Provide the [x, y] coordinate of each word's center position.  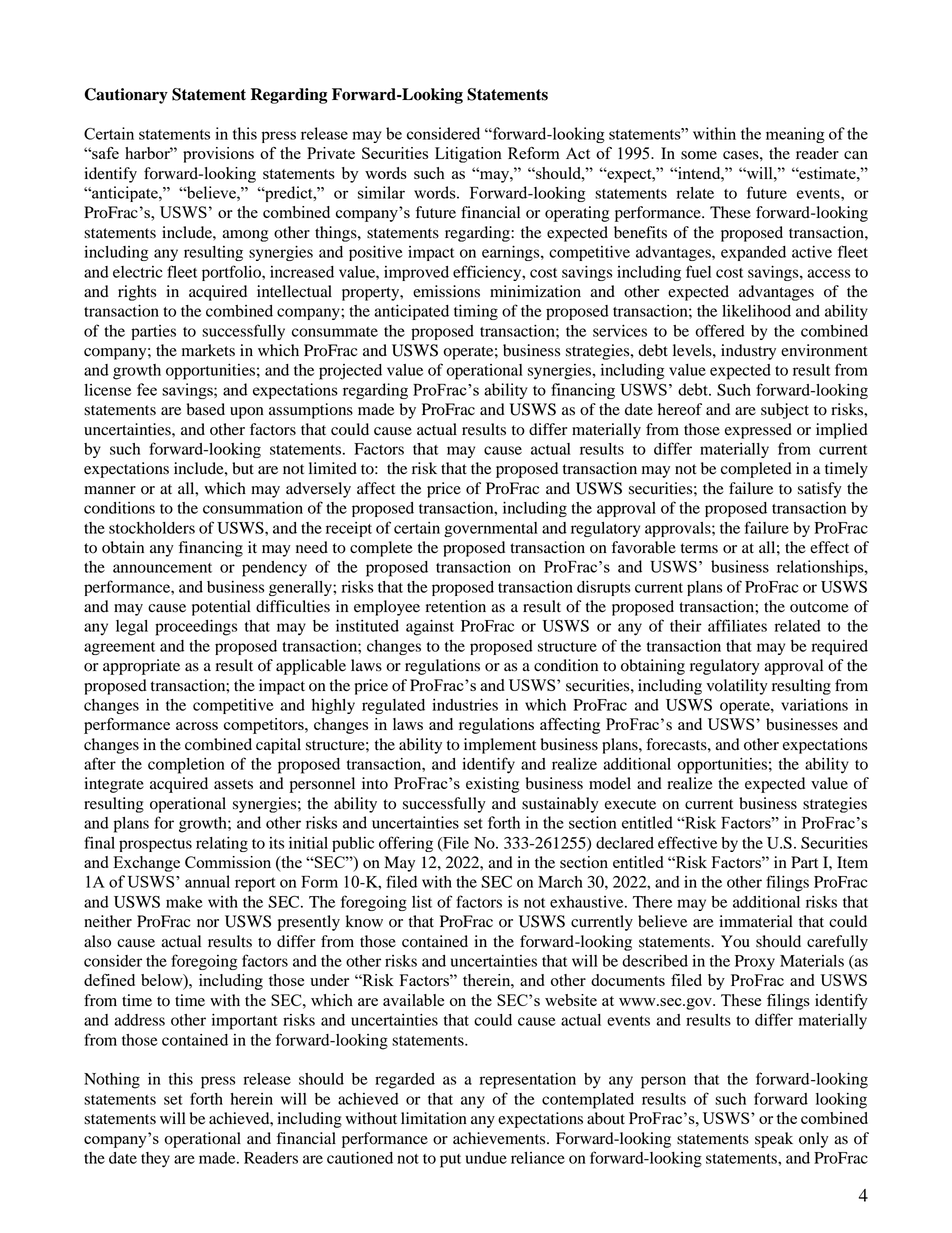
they [155, 1160]
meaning [795, 135]
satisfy [820, 490]
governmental [491, 529]
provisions [218, 155]
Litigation [468, 155]
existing [492, 785]
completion [186, 766]
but [243, 468]
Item [852, 862]
